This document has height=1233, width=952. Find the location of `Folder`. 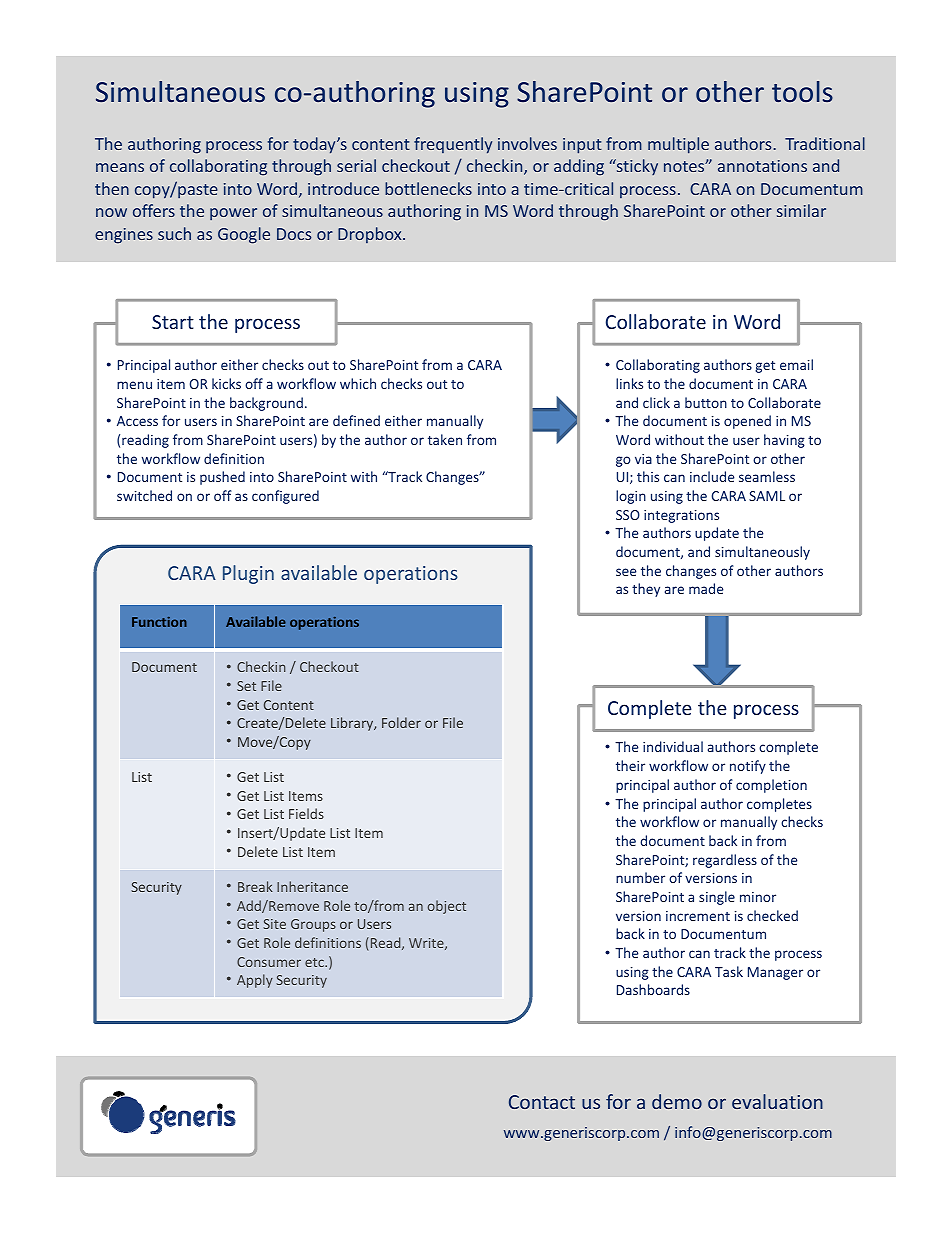

Folder is located at coordinates (401, 722).
